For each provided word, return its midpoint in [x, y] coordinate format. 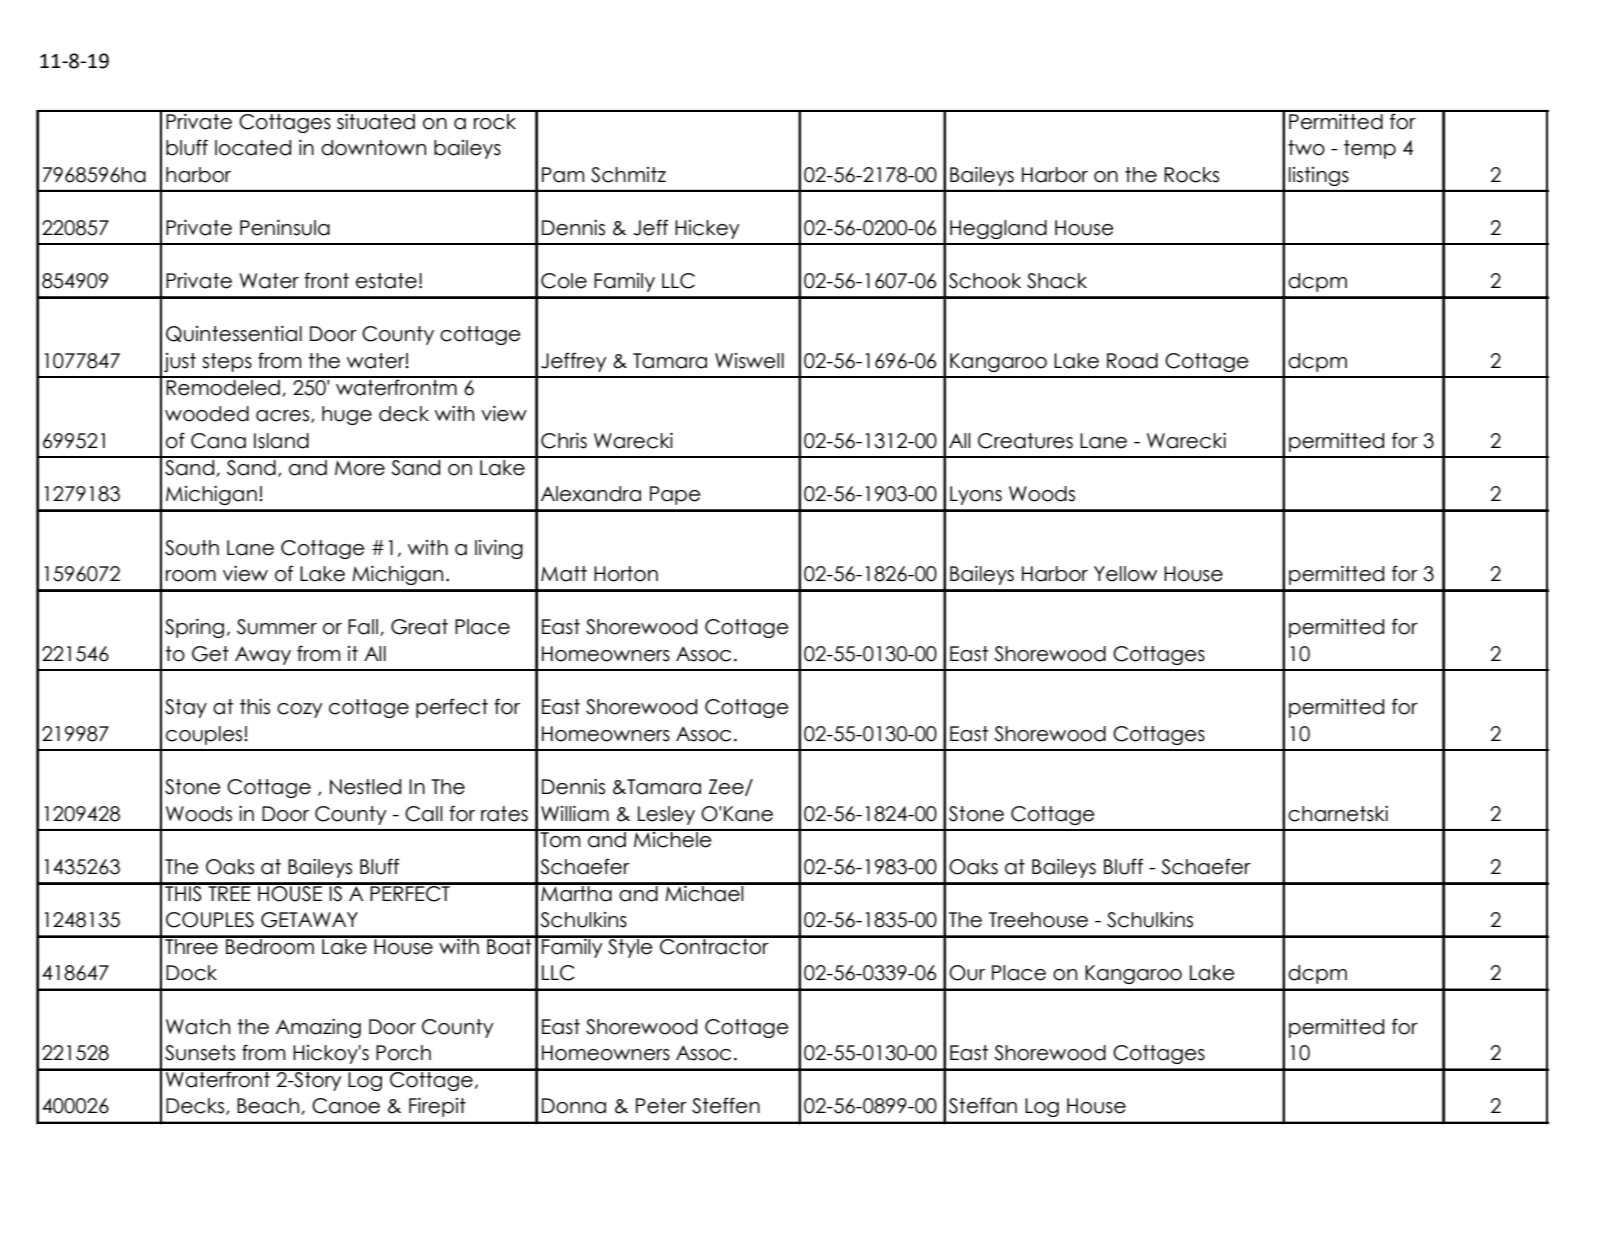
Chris [564, 441]
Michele [673, 839]
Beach [269, 1106]
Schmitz [628, 175]
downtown [373, 148]
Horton [626, 574]
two [1306, 148]
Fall [363, 627]
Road [1132, 361]
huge [347, 415]
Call [424, 814]
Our [967, 973]
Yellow [1125, 574]
